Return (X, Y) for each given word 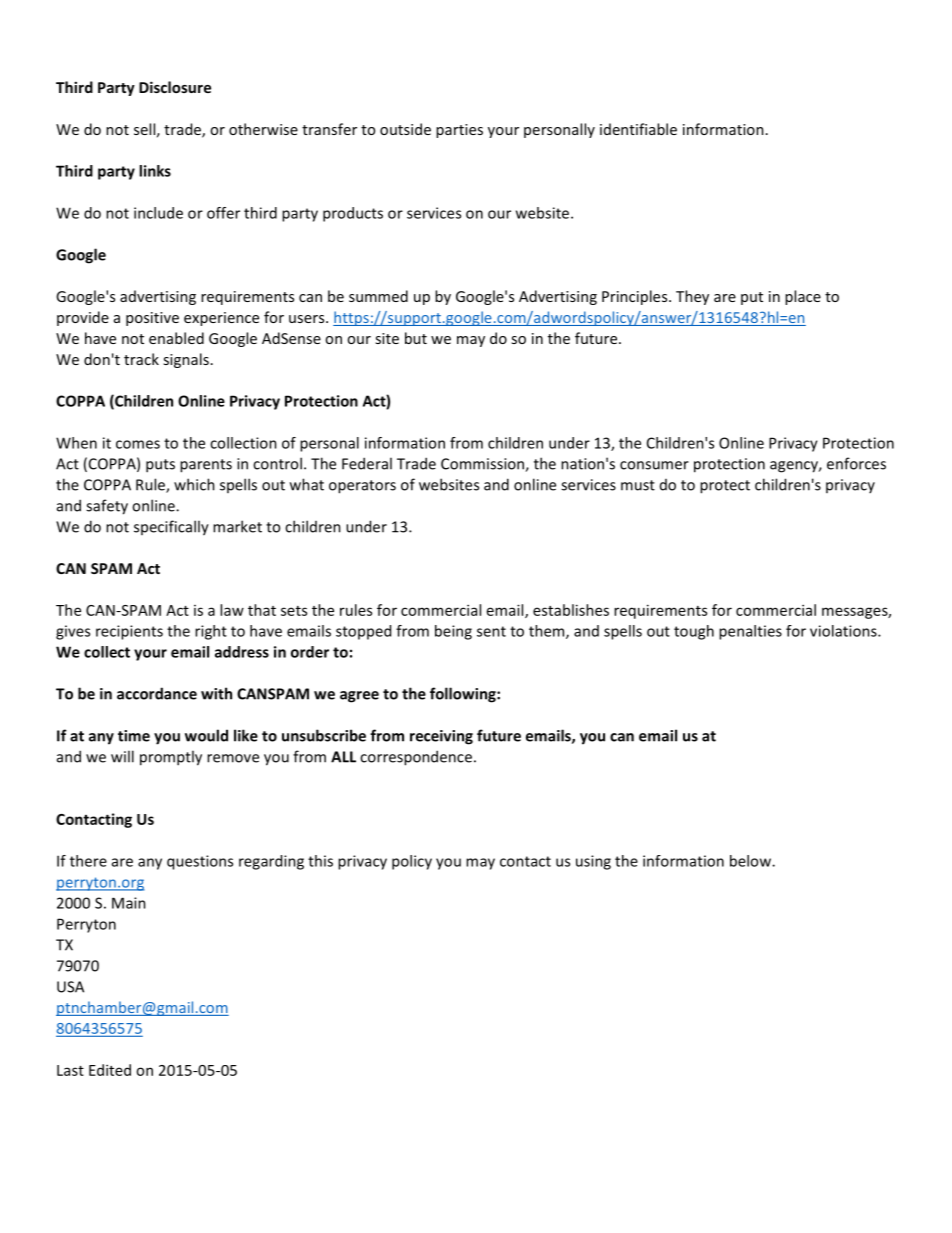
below (751, 861)
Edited (110, 1070)
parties (459, 131)
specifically (171, 528)
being (453, 632)
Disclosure (175, 87)
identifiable (638, 129)
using (593, 862)
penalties (750, 632)
